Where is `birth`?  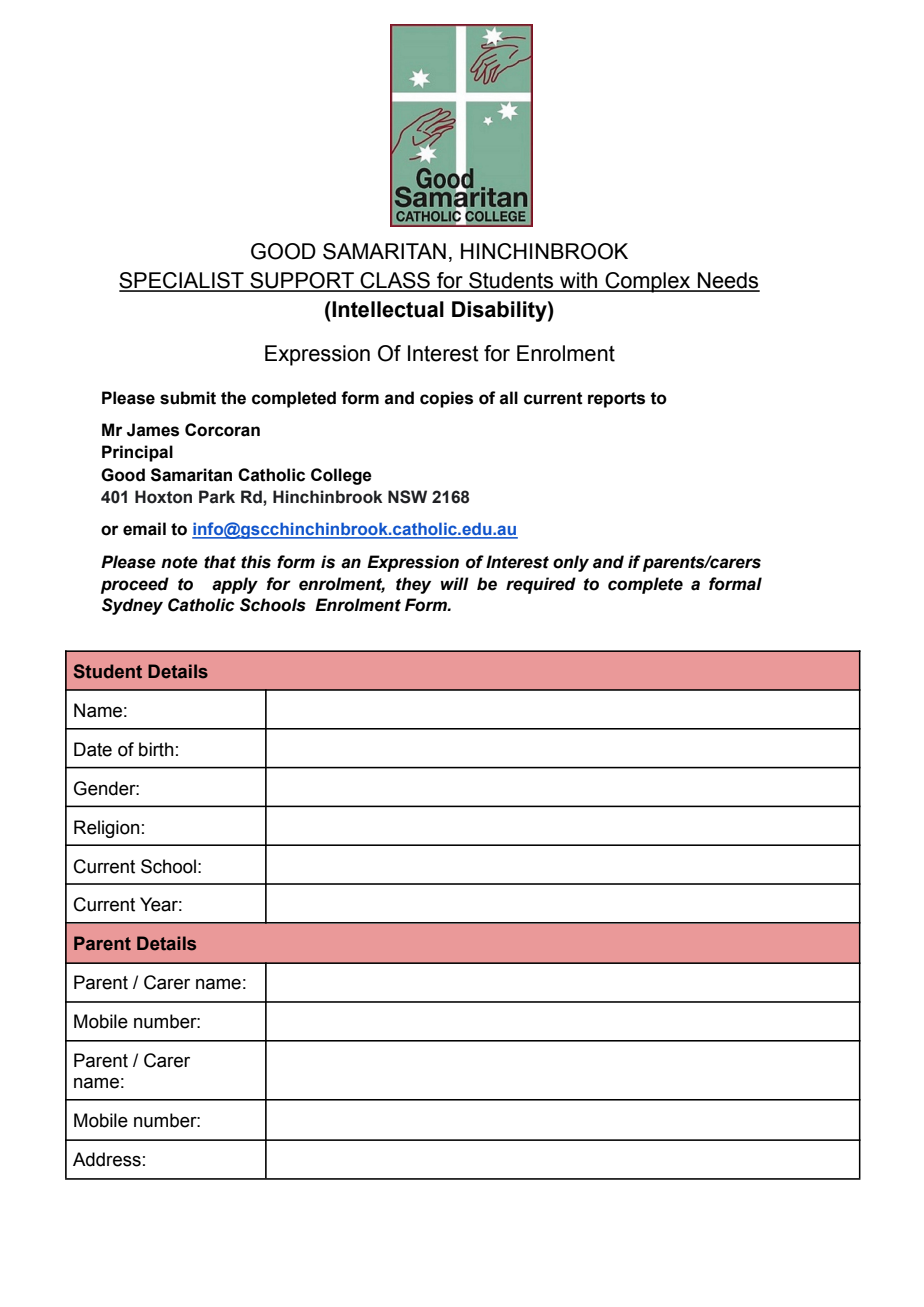 birth is located at coordinates (156, 749).
